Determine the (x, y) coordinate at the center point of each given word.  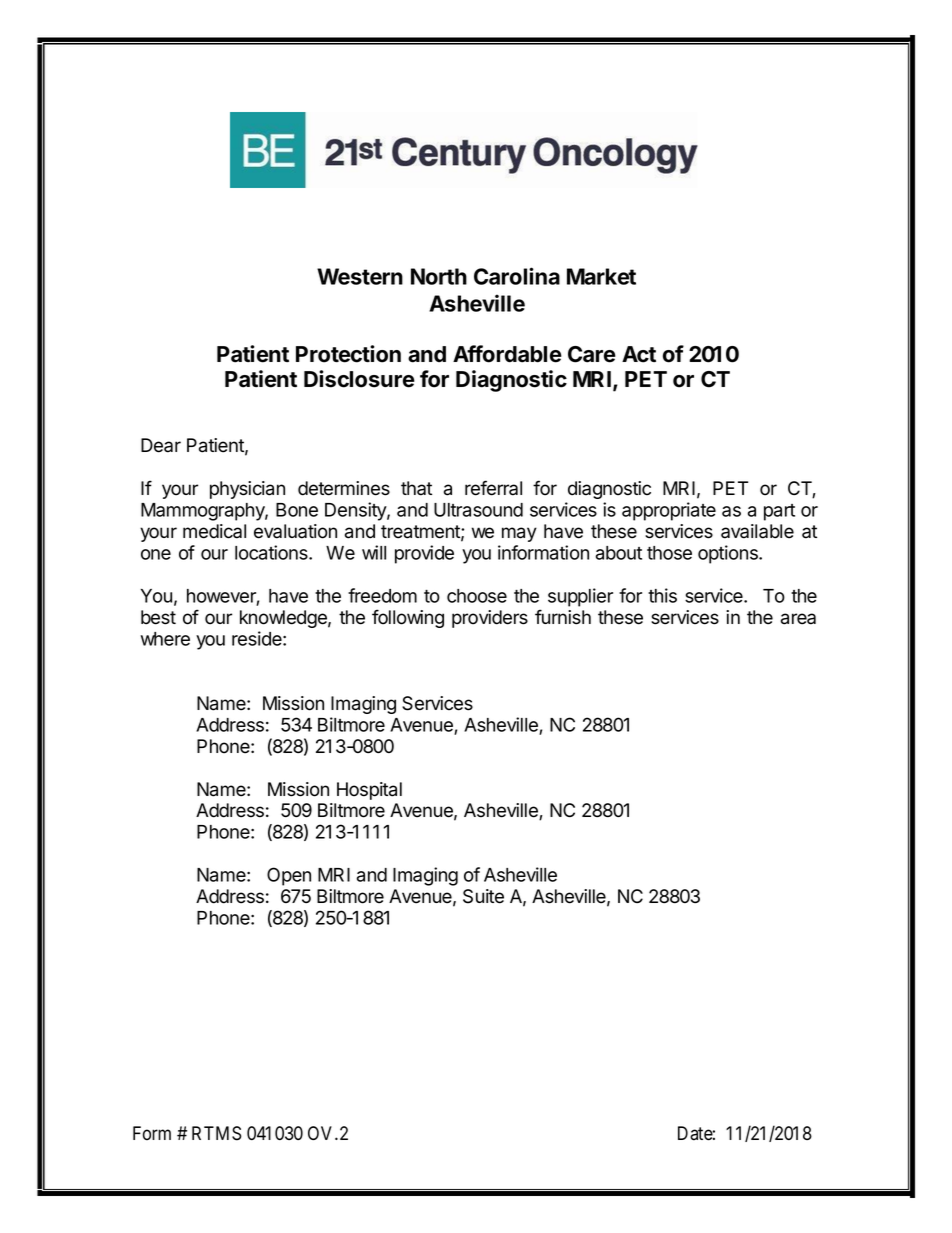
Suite (483, 896)
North (439, 276)
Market (601, 276)
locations (272, 552)
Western (360, 276)
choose (477, 596)
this (662, 595)
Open (289, 876)
